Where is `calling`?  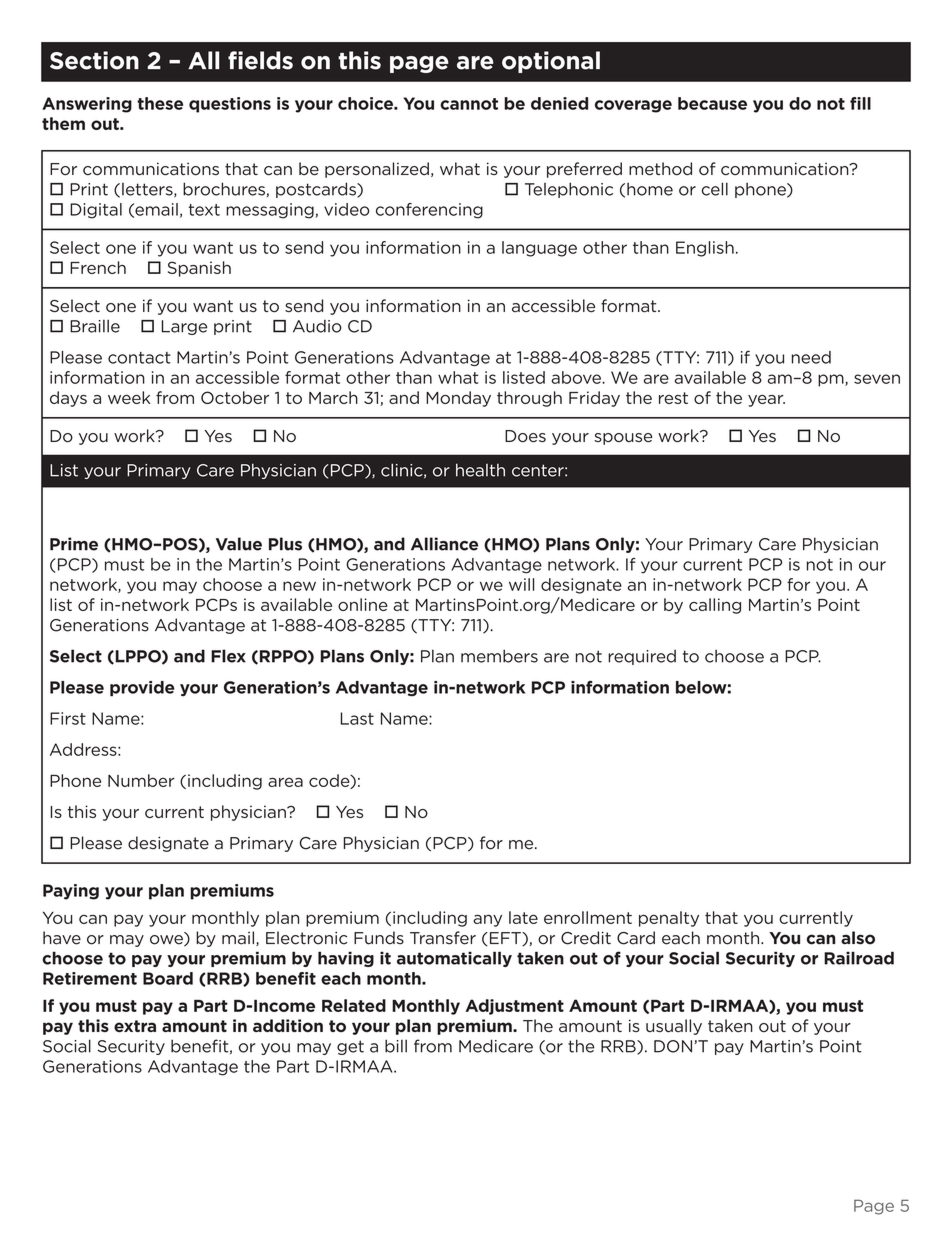
calling is located at coordinates (715, 606).
